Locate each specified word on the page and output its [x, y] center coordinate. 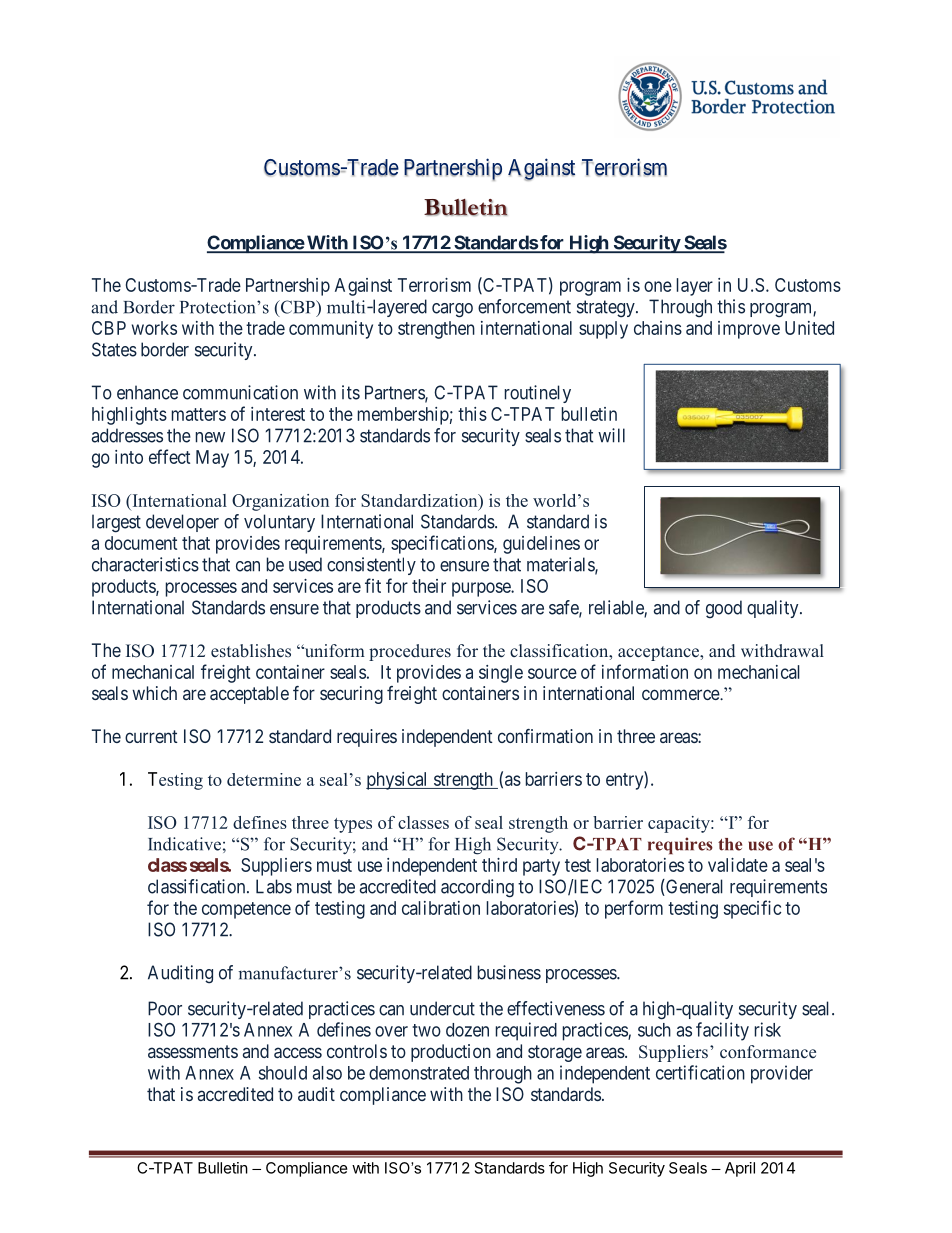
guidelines [541, 545]
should [283, 1073]
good [724, 609]
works [154, 328]
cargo [452, 310]
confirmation [545, 736]
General [693, 887]
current [151, 736]
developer [182, 523]
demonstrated [419, 1073]
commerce [681, 694]
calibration [441, 908]
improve [749, 330]
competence [246, 910]
